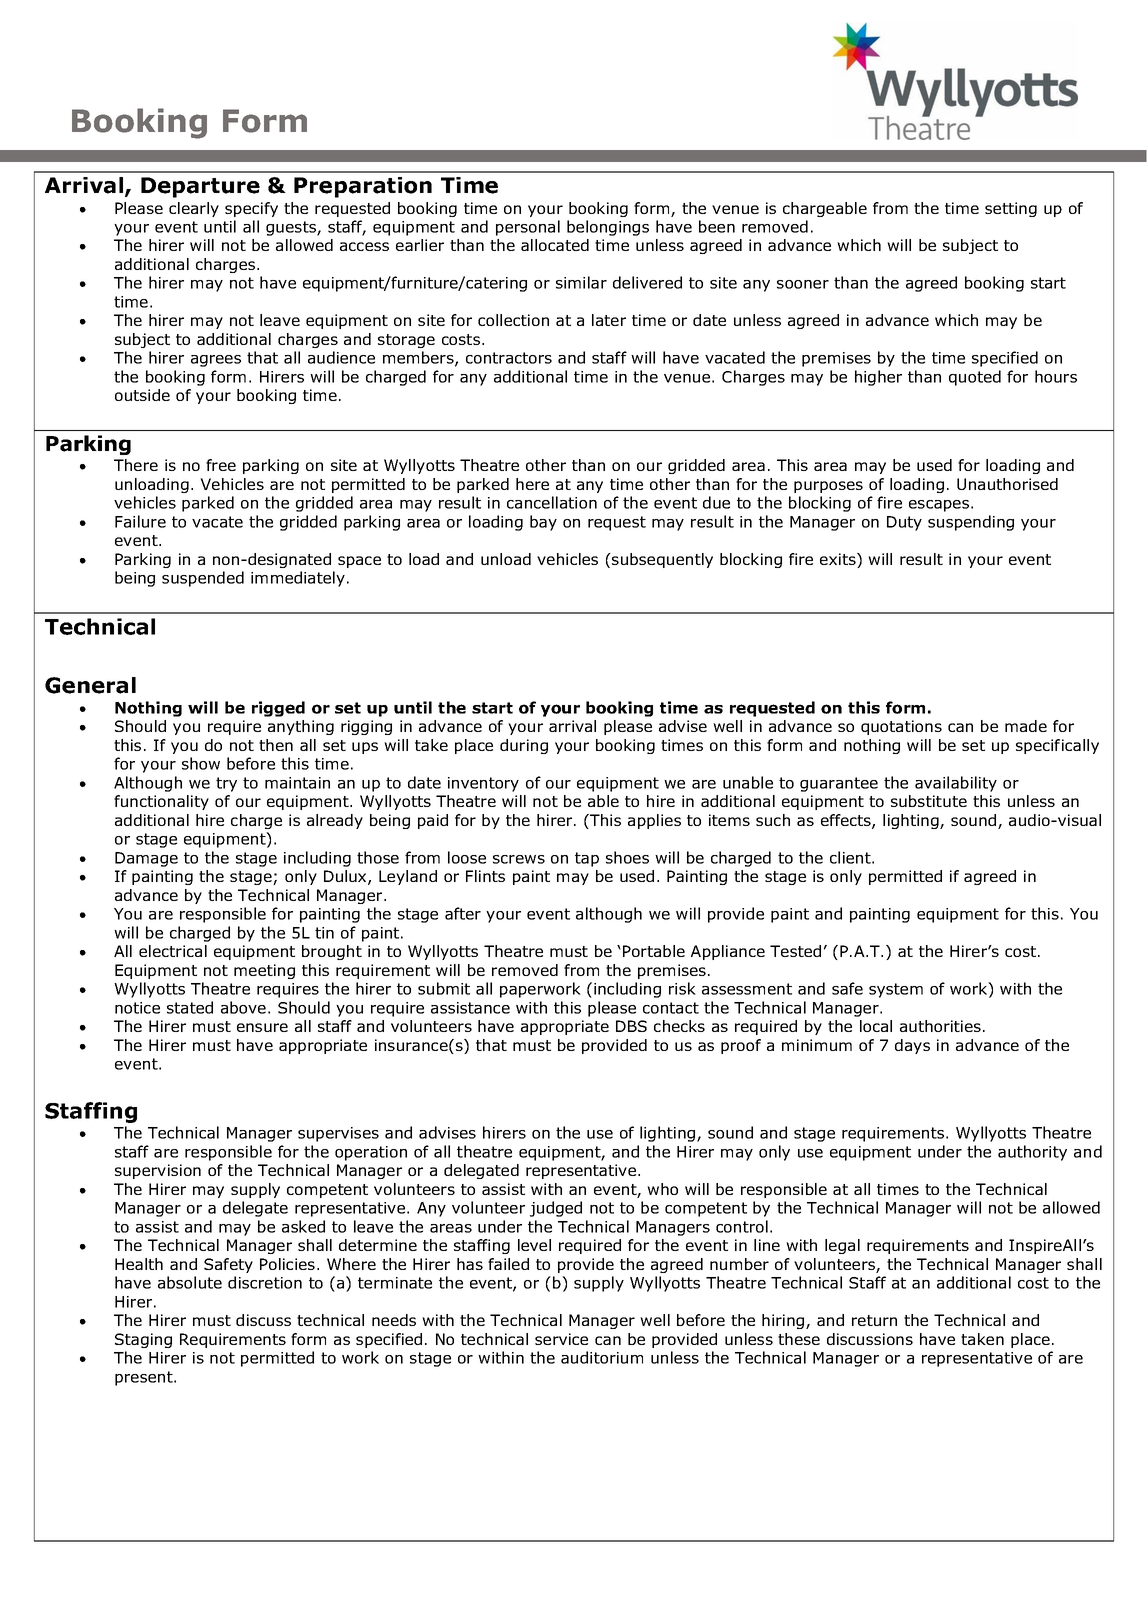 This image has width=1148, height=1623. I want to click on return, so click(874, 1320).
